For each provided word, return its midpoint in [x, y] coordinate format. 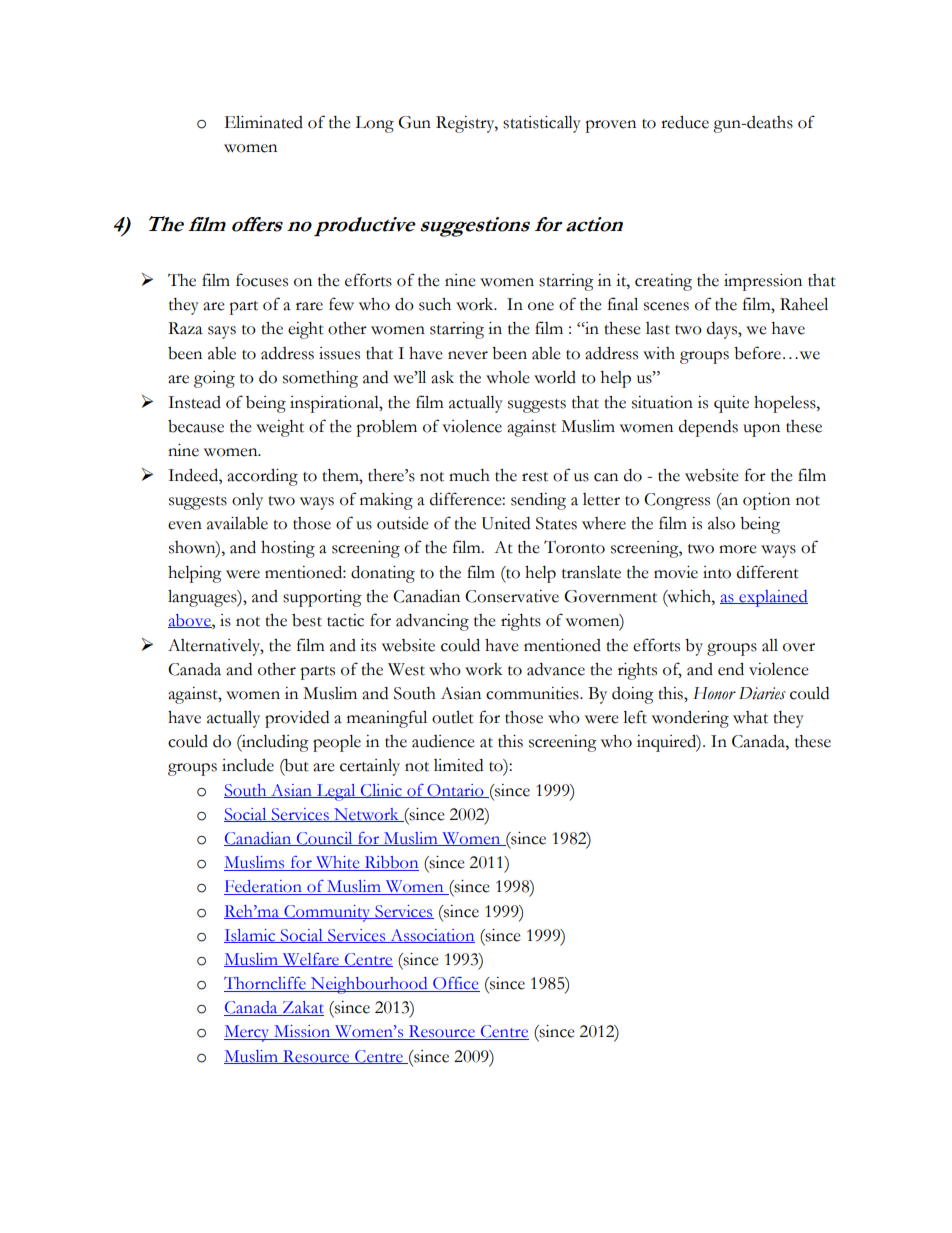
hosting [288, 549]
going [214, 379]
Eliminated [263, 122]
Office [455, 984]
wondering [690, 719]
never [468, 355]
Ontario [455, 791]
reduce [685, 122]
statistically [542, 124]
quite [731, 404]
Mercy [248, 1033]
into [717, 572]
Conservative [512, 596]
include [248, 765]
